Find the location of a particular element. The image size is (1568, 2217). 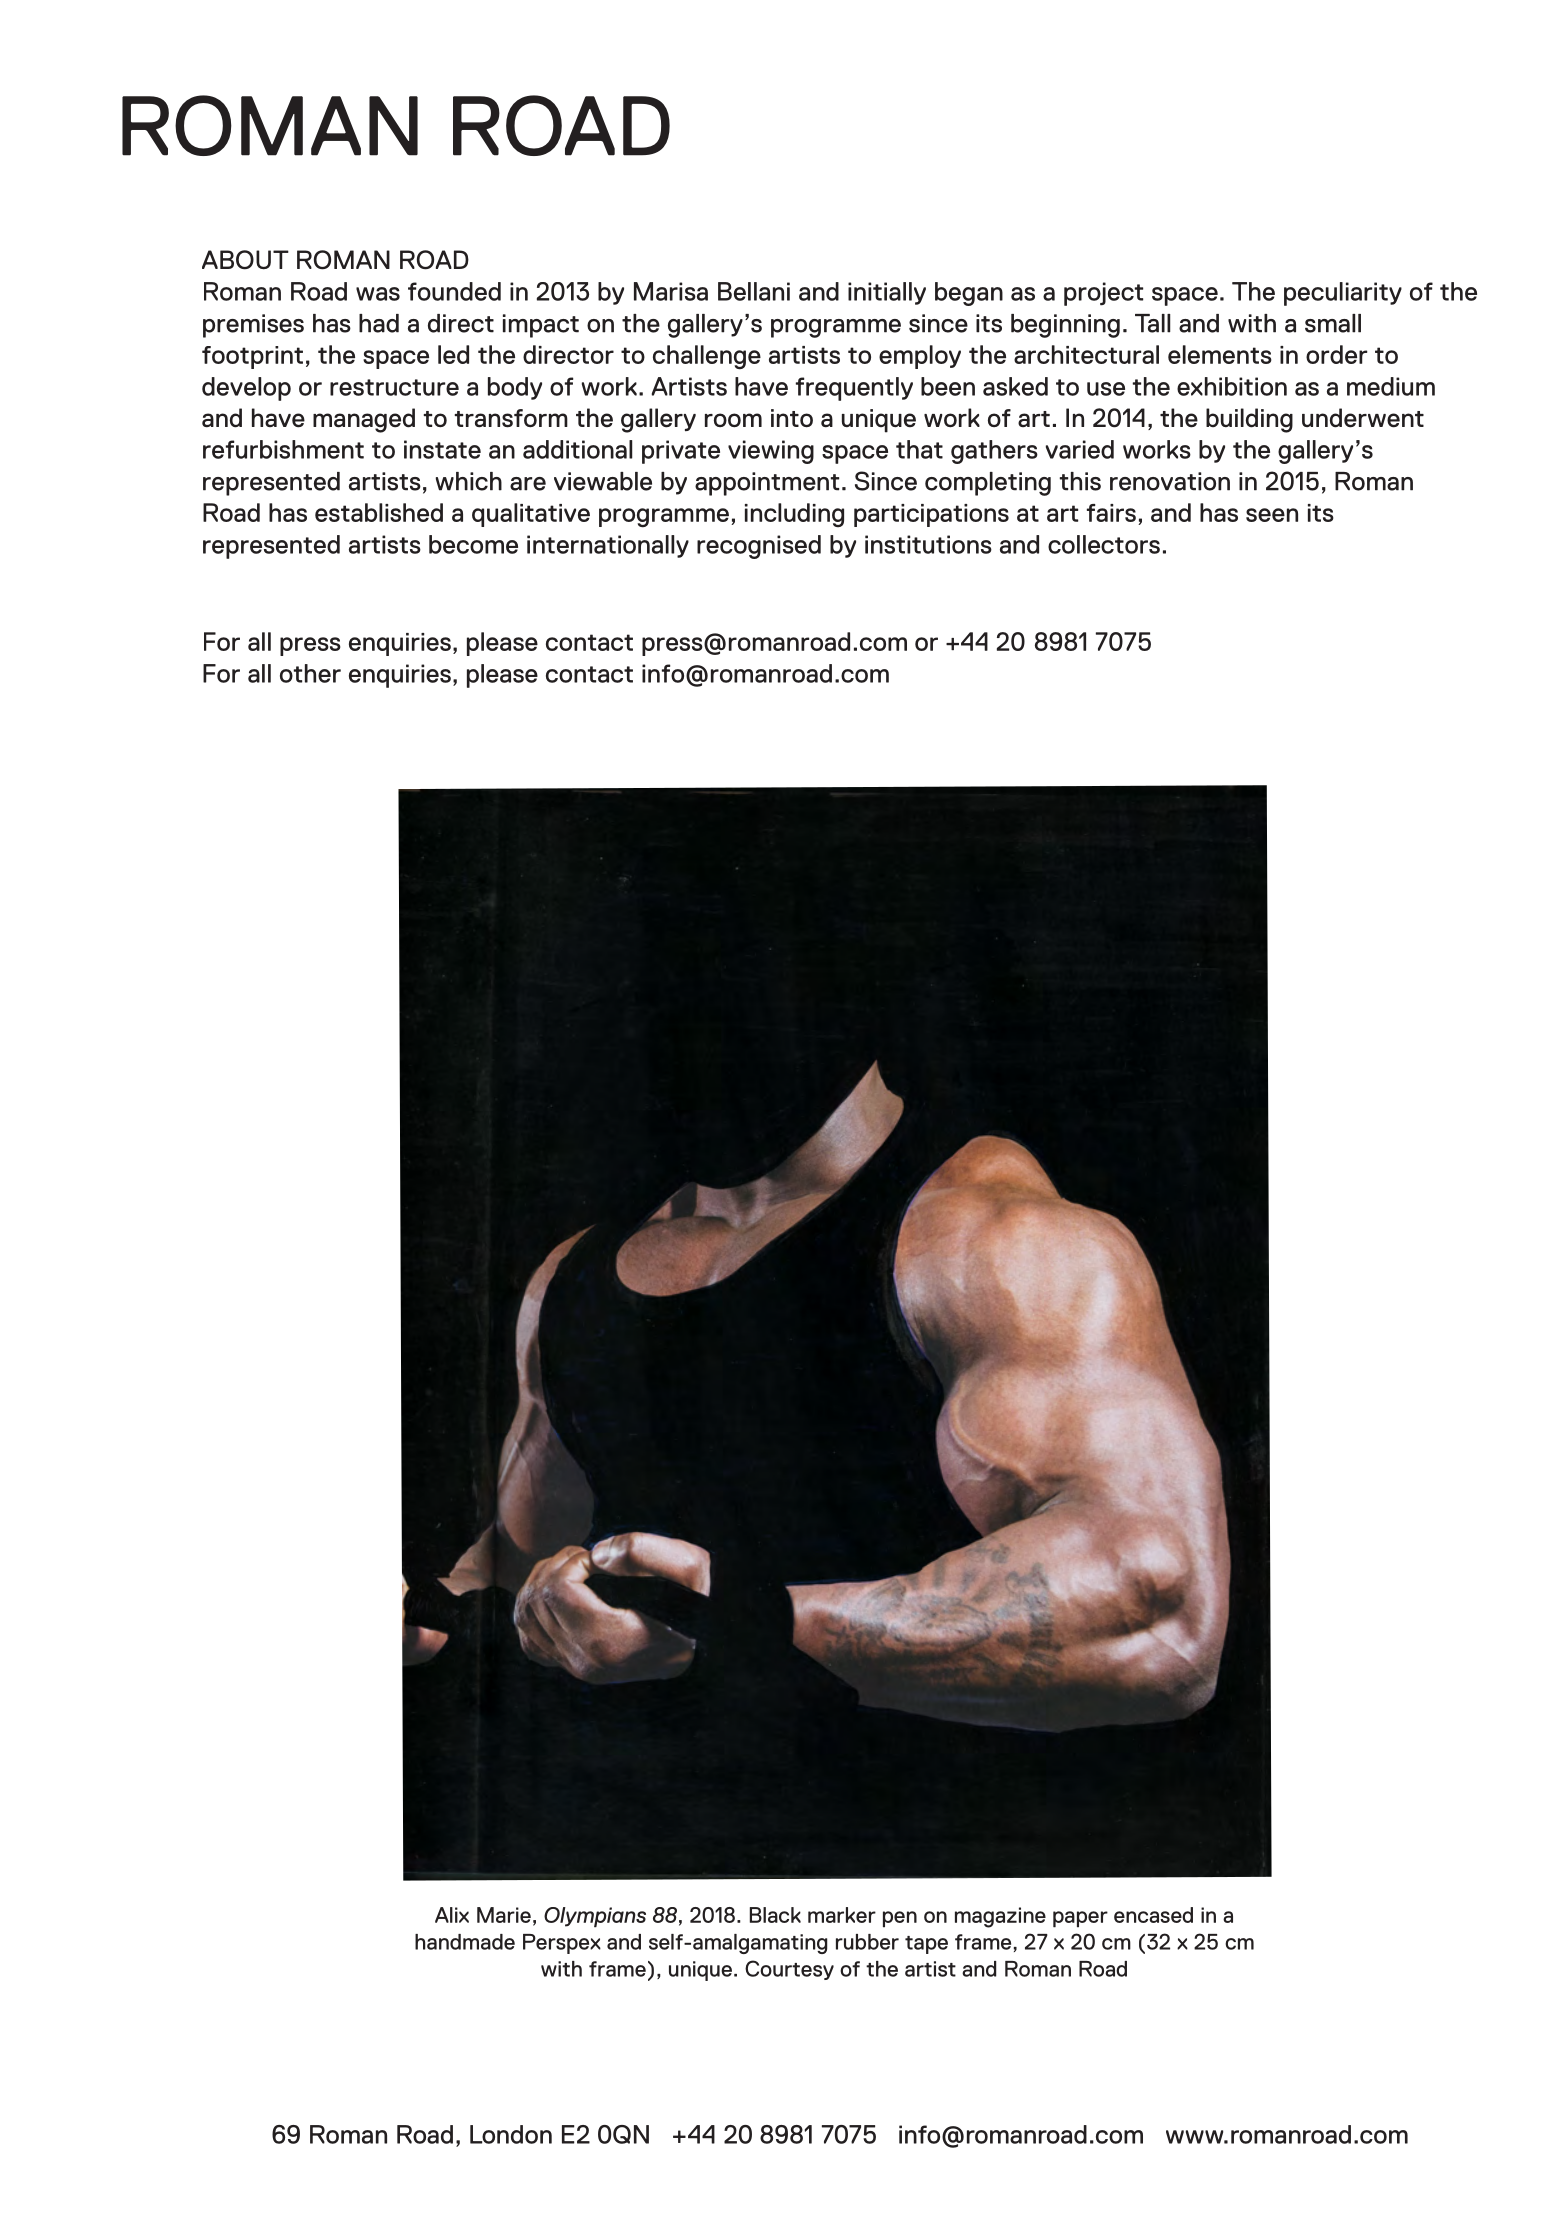

London is located at coordinates (511, 2134).
